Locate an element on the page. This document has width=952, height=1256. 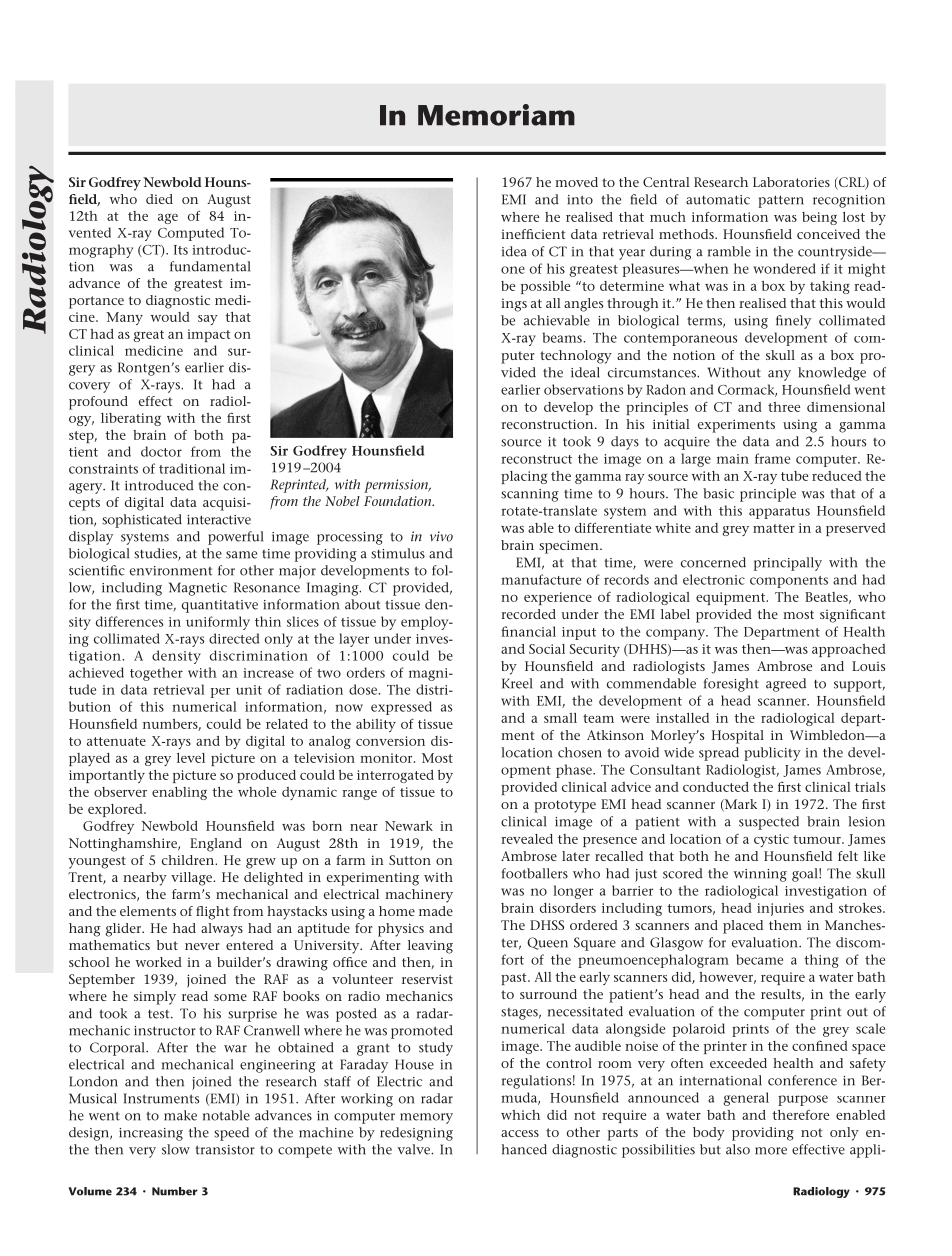
financial is located at coordinates (528, 631).
